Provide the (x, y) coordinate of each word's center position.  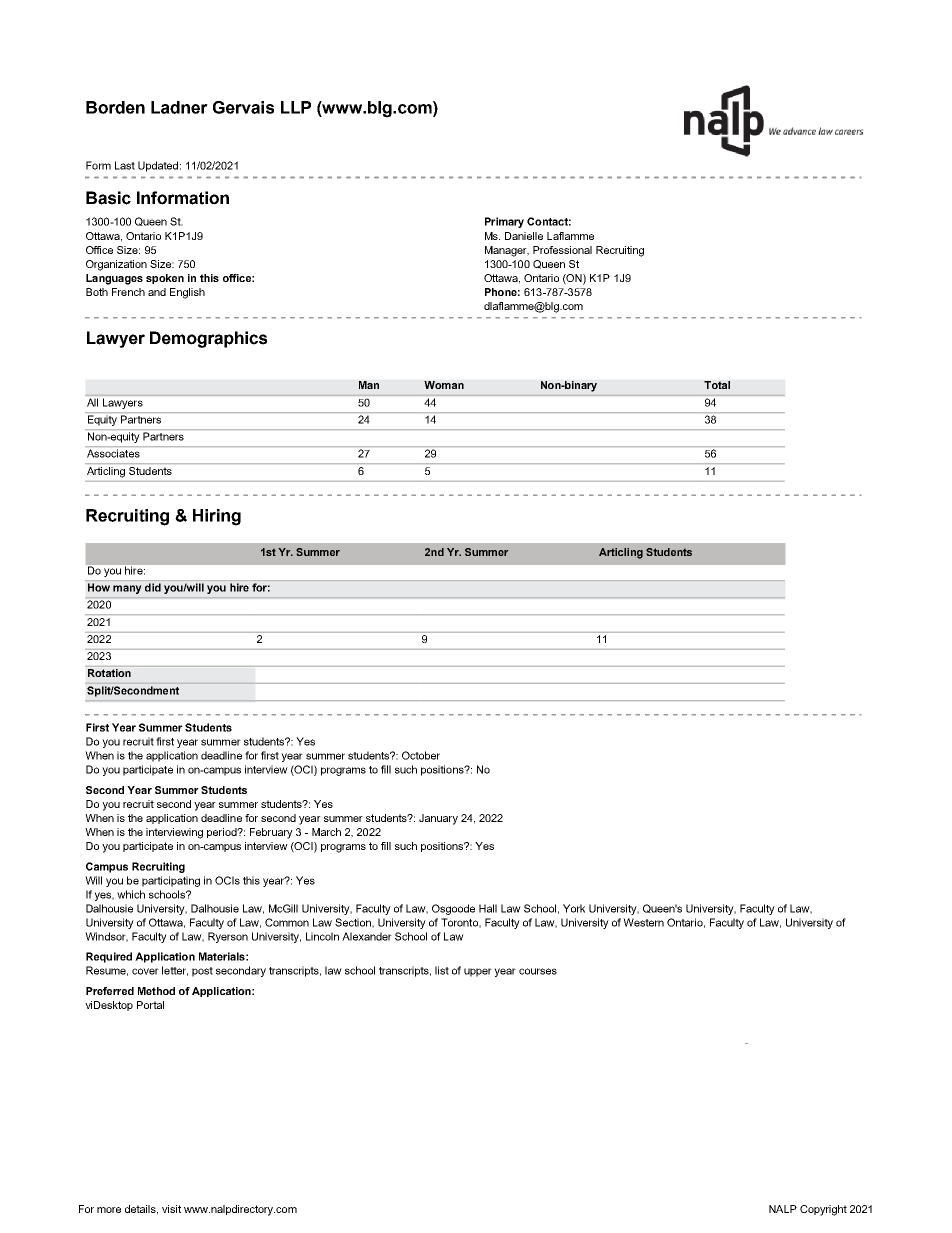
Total (717, 385)
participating (171, 881)
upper (478, 972)
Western (643, 922)
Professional (562, 250)
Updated (158, 166)
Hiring (217, 517)
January (438, 819)
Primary (504, 222)
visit (171, 1209)
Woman (444, 385)
